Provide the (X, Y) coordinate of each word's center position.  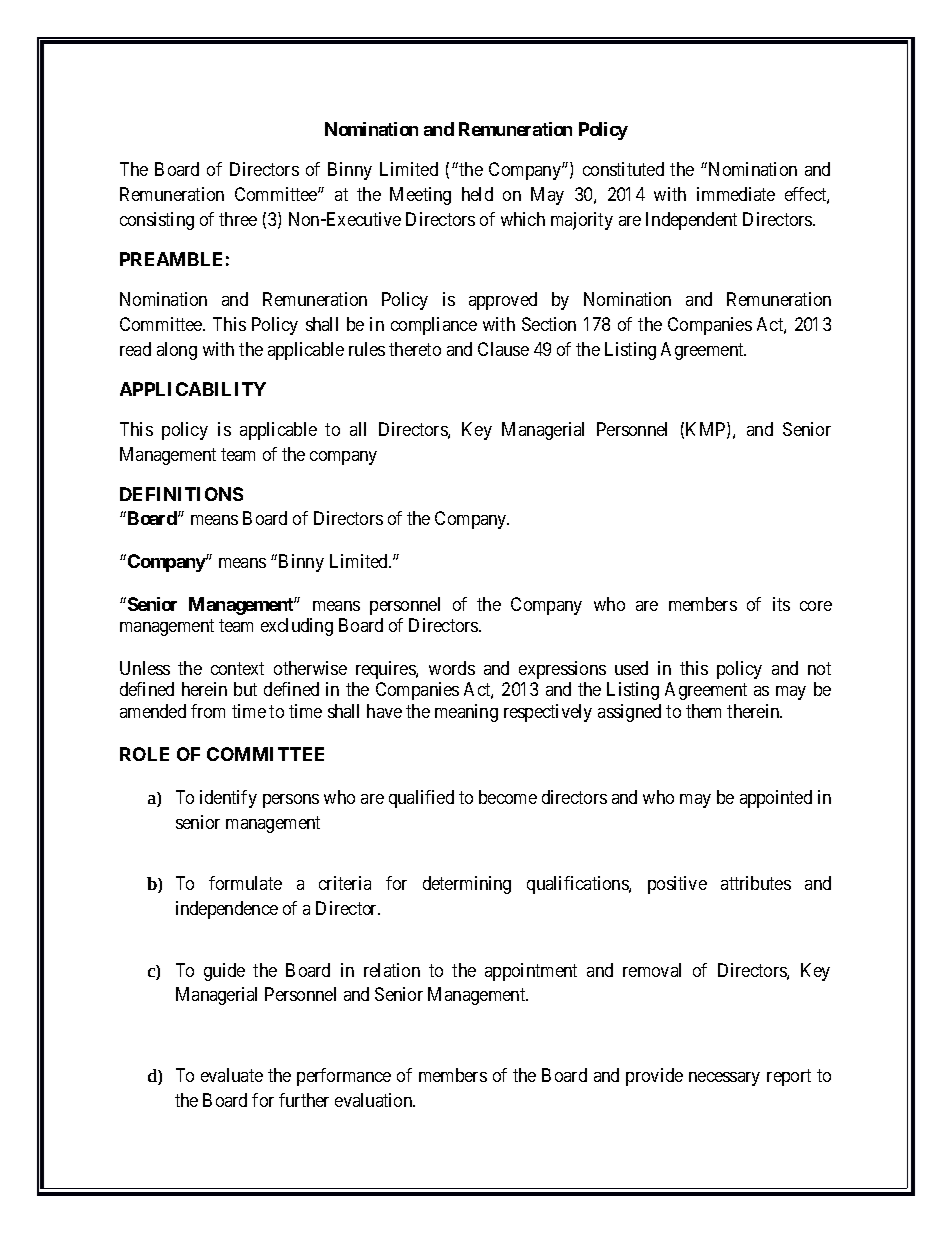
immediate (736, 194)
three (238, 219)
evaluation (375, 1100)
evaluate (232, 1075)
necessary (724, 1079)
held (477, 194)
